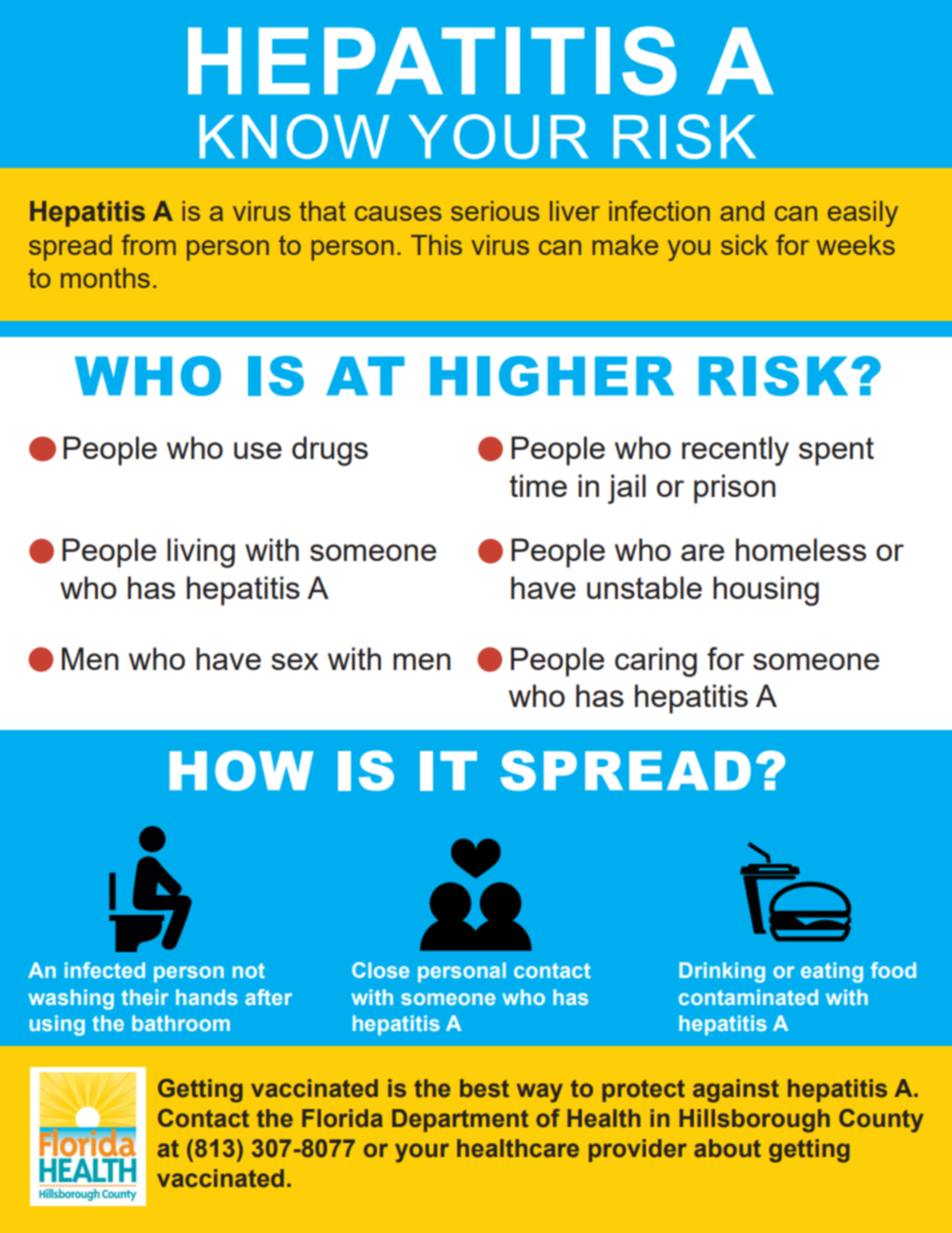 The width and height of the screenshot is (952, 1233). Describe the element at coordinates (755, 1121) in the screenshot. I see `Hillsborough` at that location.
